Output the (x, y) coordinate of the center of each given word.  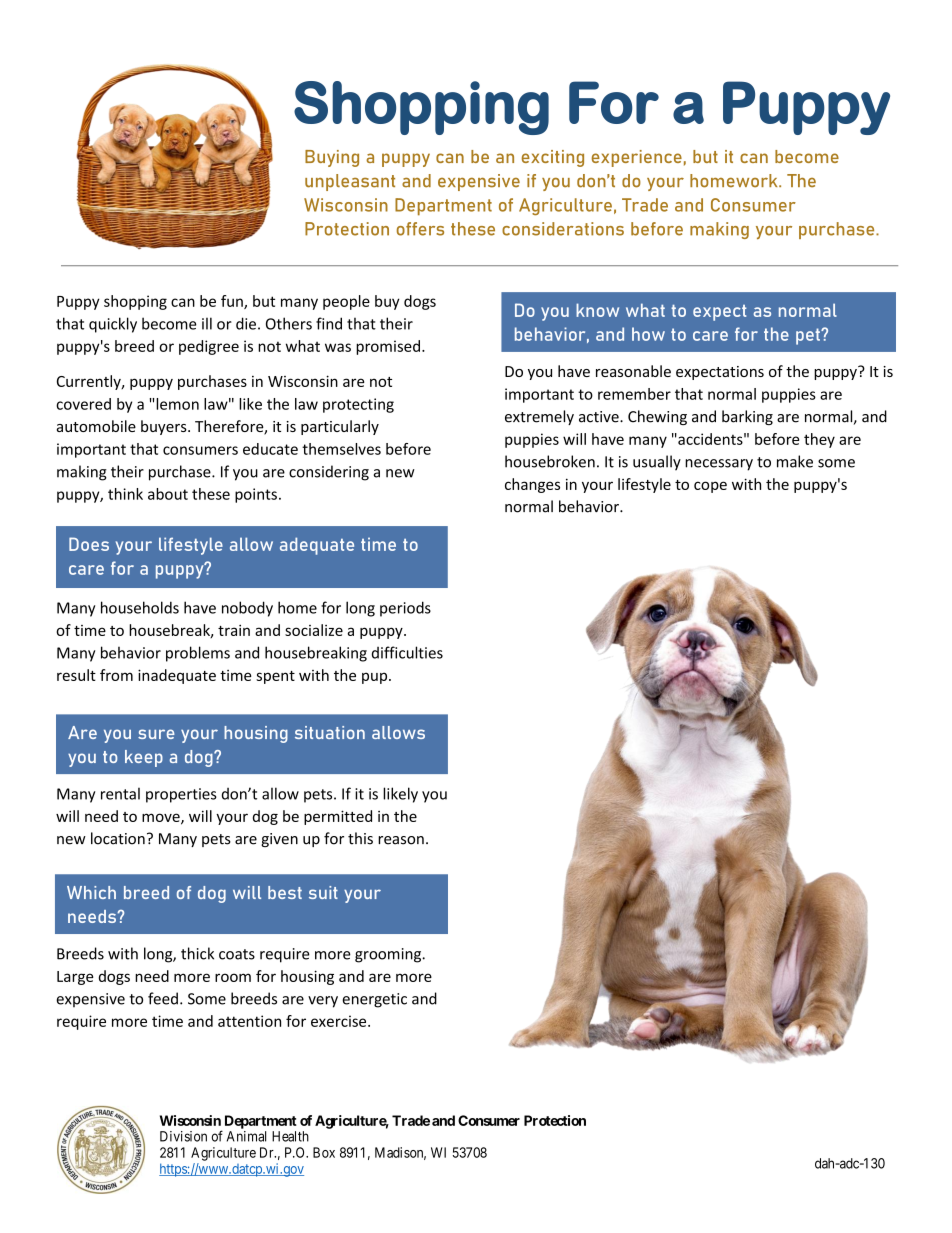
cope (710, 487)
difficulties (407, 652)
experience (637, 158)
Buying (332, 158)
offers (420, 229)
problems (198, 654)
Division (183, 1136)
